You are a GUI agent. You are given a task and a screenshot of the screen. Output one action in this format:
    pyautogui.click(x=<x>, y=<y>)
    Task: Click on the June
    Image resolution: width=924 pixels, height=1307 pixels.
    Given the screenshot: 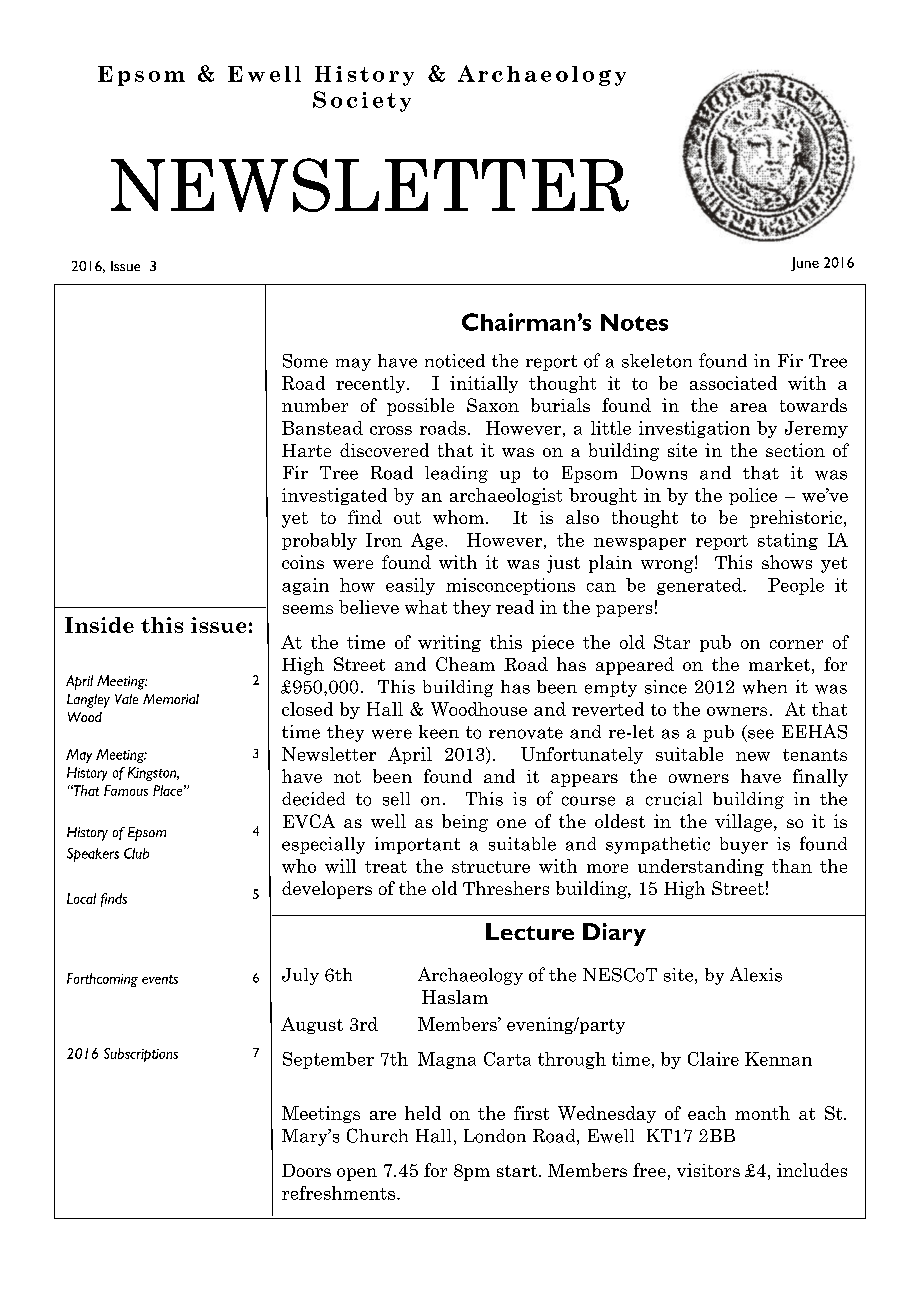 What is the action you would take?
    pyautogui.click(x=805, y=264)
